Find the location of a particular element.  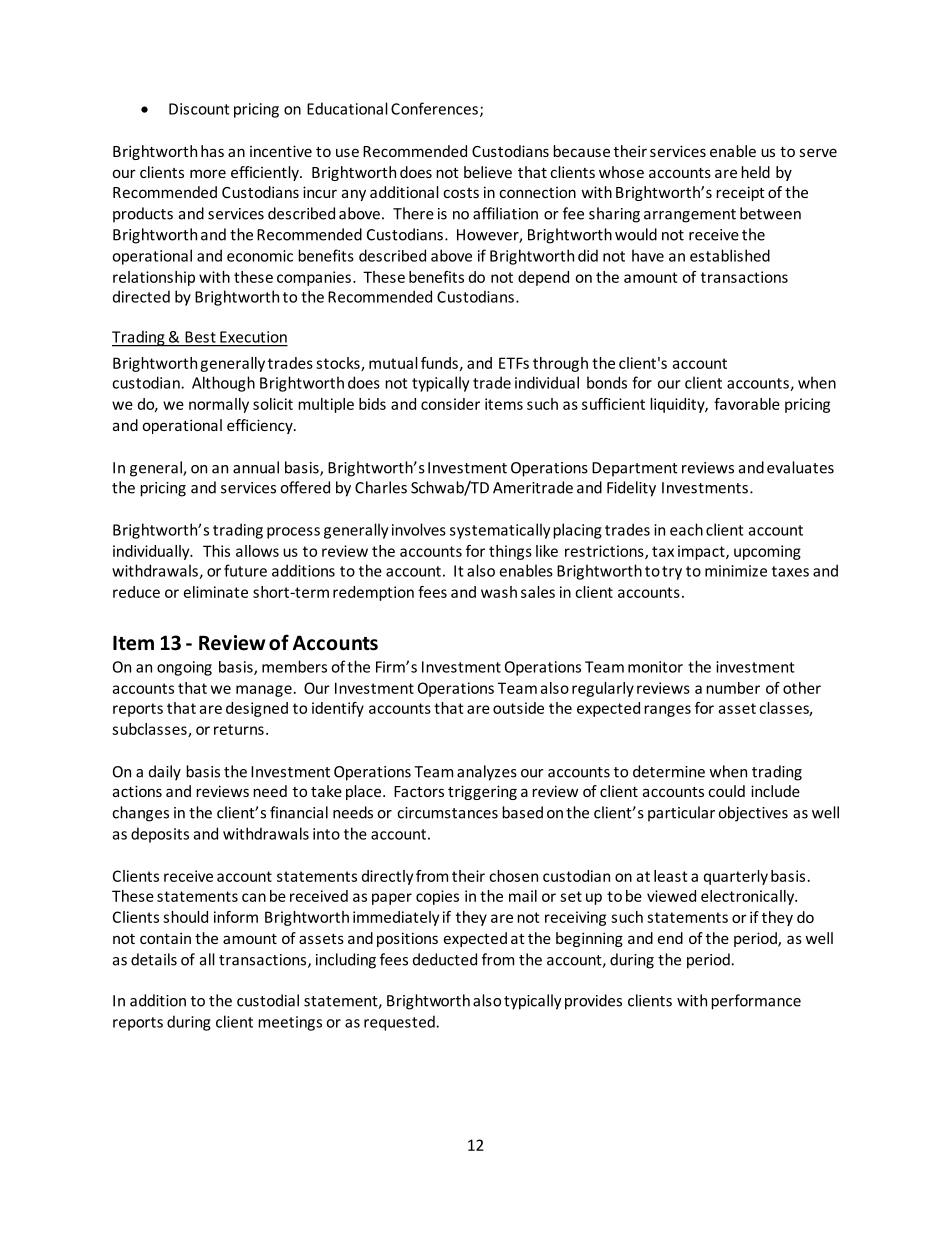

minimize is located at coordinates (736, 571).
